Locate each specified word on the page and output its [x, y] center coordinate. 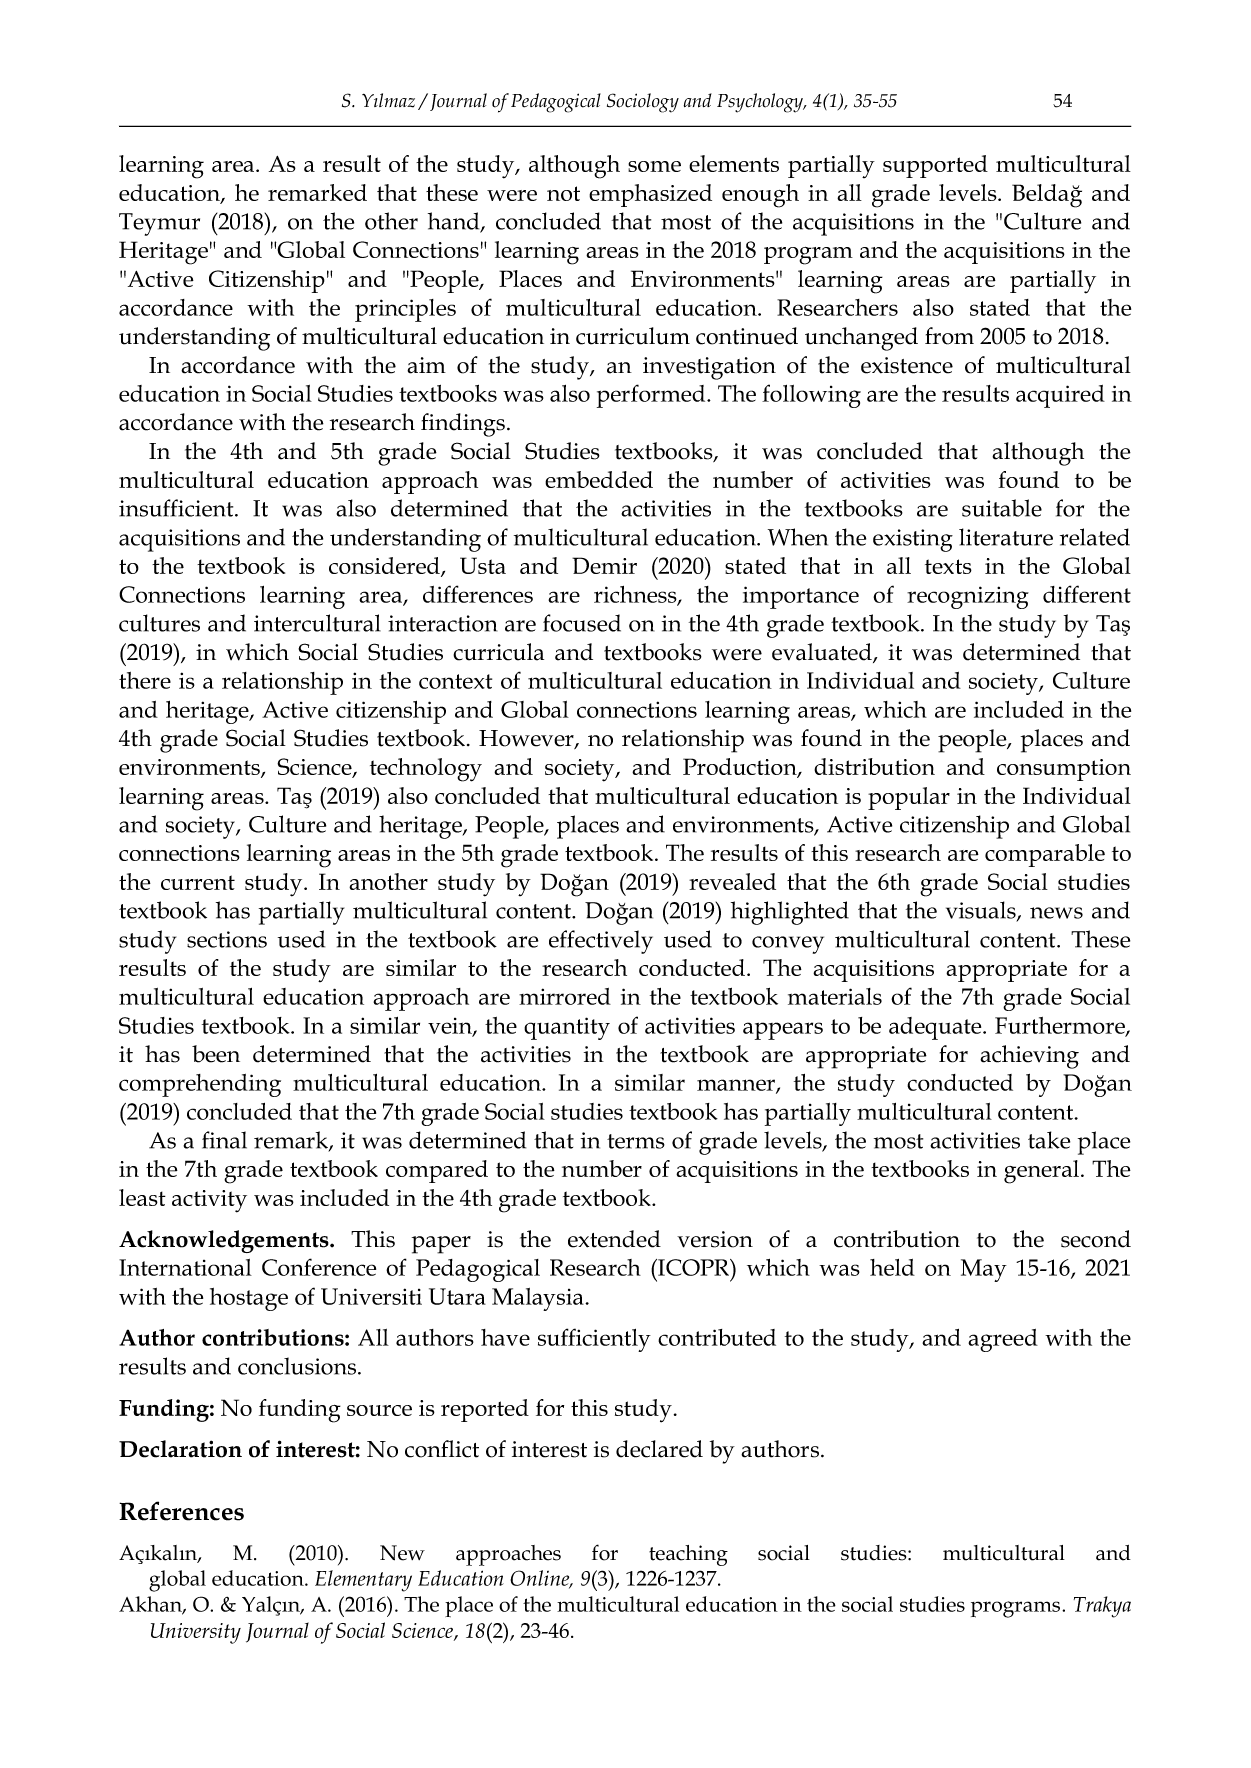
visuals [982, 911]
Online [541, 1579]
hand [455, 222]
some [654, 166]
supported [935, 166]
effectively [601, 942]
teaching [688, 1555]
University [196, 1633]
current [198, 882]
